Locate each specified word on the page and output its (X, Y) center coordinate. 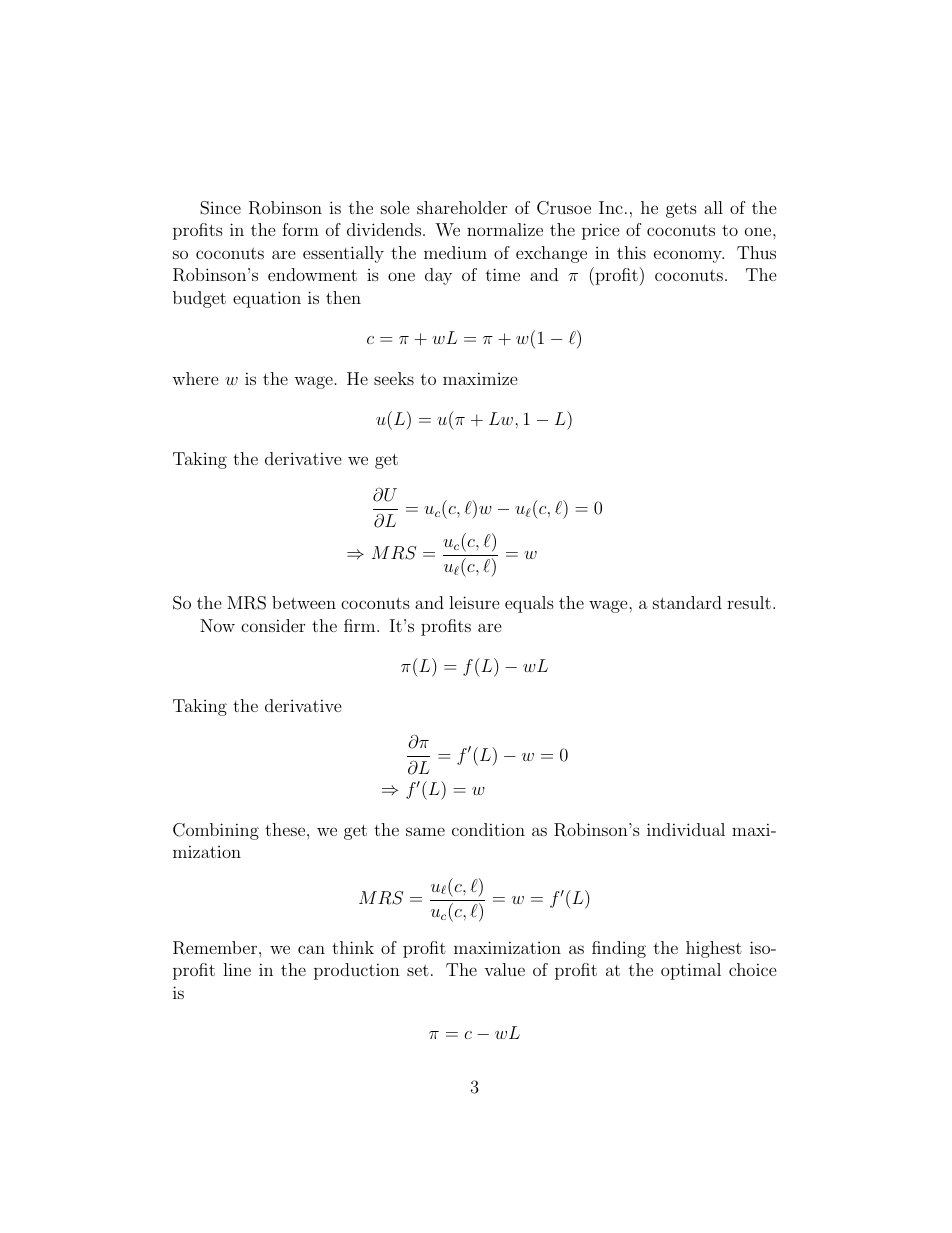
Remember (216, 948)
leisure (474, 602)
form (300, 229)
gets (681, 210)
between (304, 602)
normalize (505, 229)
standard (687, 602)
